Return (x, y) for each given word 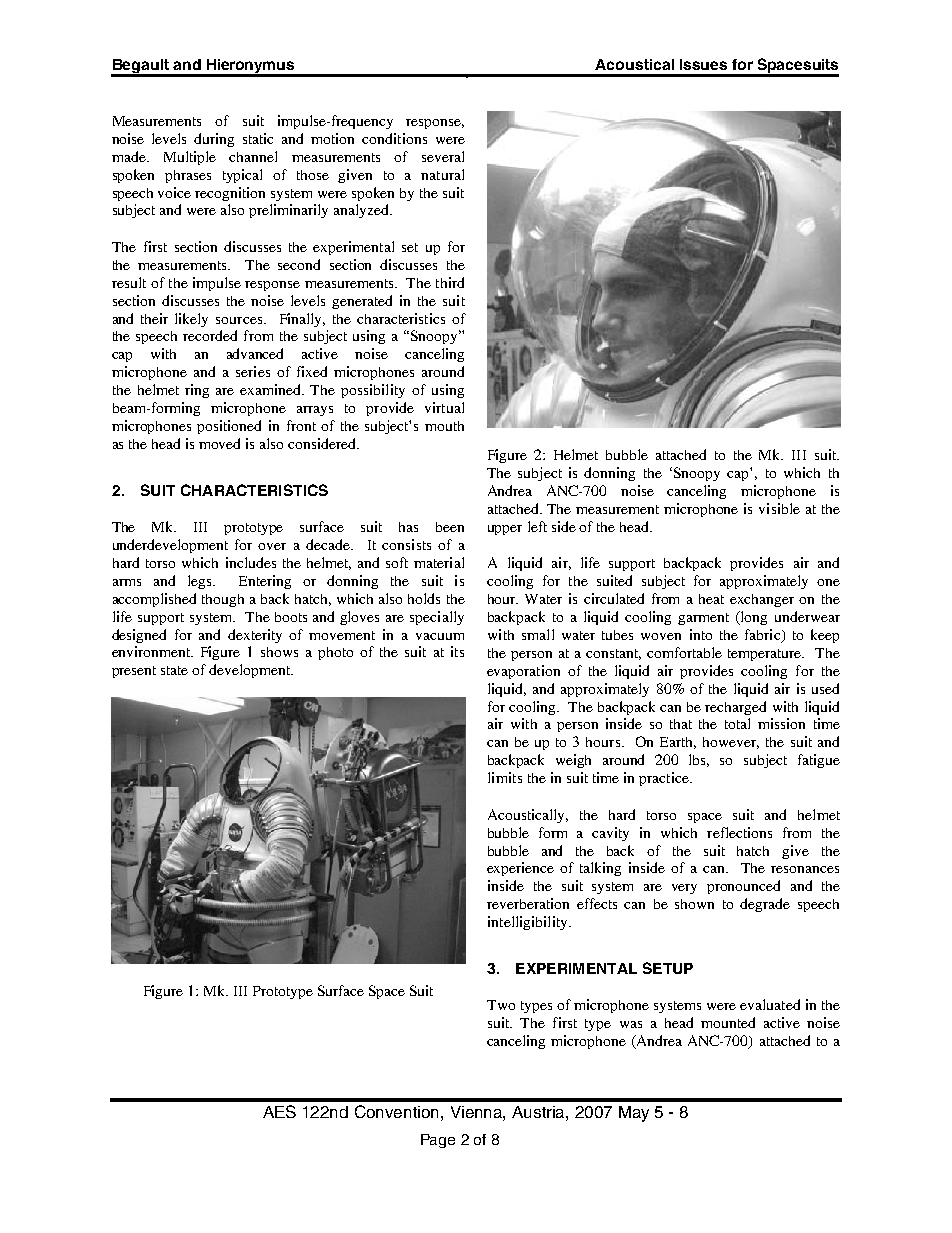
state (174, 670)
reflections (739, 832)
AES (279, 1111)
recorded (210, 335)
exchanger (762, 600)
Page (438, 1141)
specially (437, 618)
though (223, 600)
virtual (444, 407)
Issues (703, 64)
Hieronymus (250, 67)
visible (779, 508)
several (443, 156)
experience (520, 869)
